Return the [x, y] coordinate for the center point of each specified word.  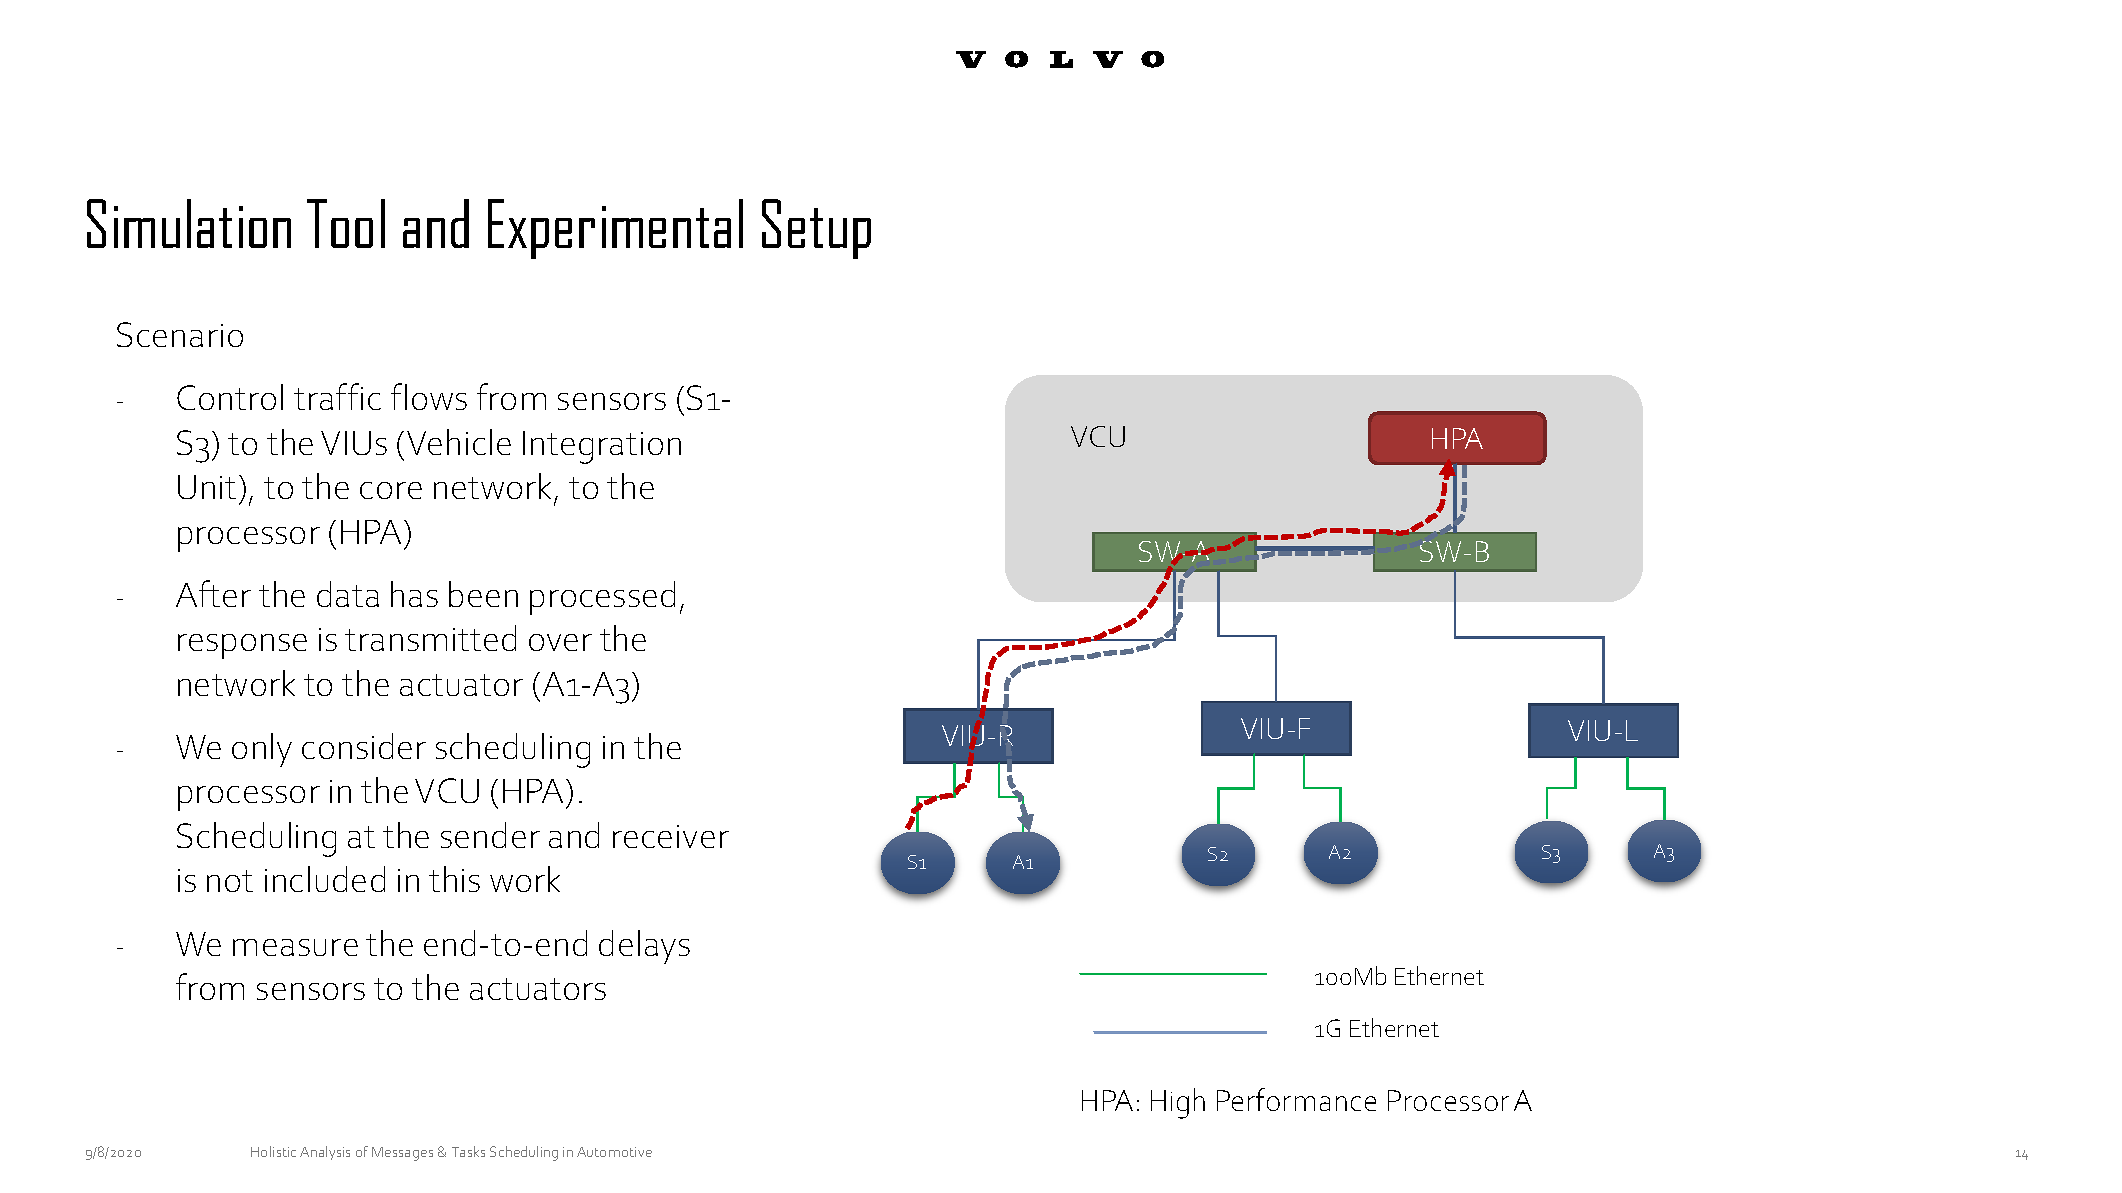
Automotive [614, 1152]
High [1178, 1103]
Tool [346, 223]
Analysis [325, 1153]
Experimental [615, 229]
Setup [816, 229]
